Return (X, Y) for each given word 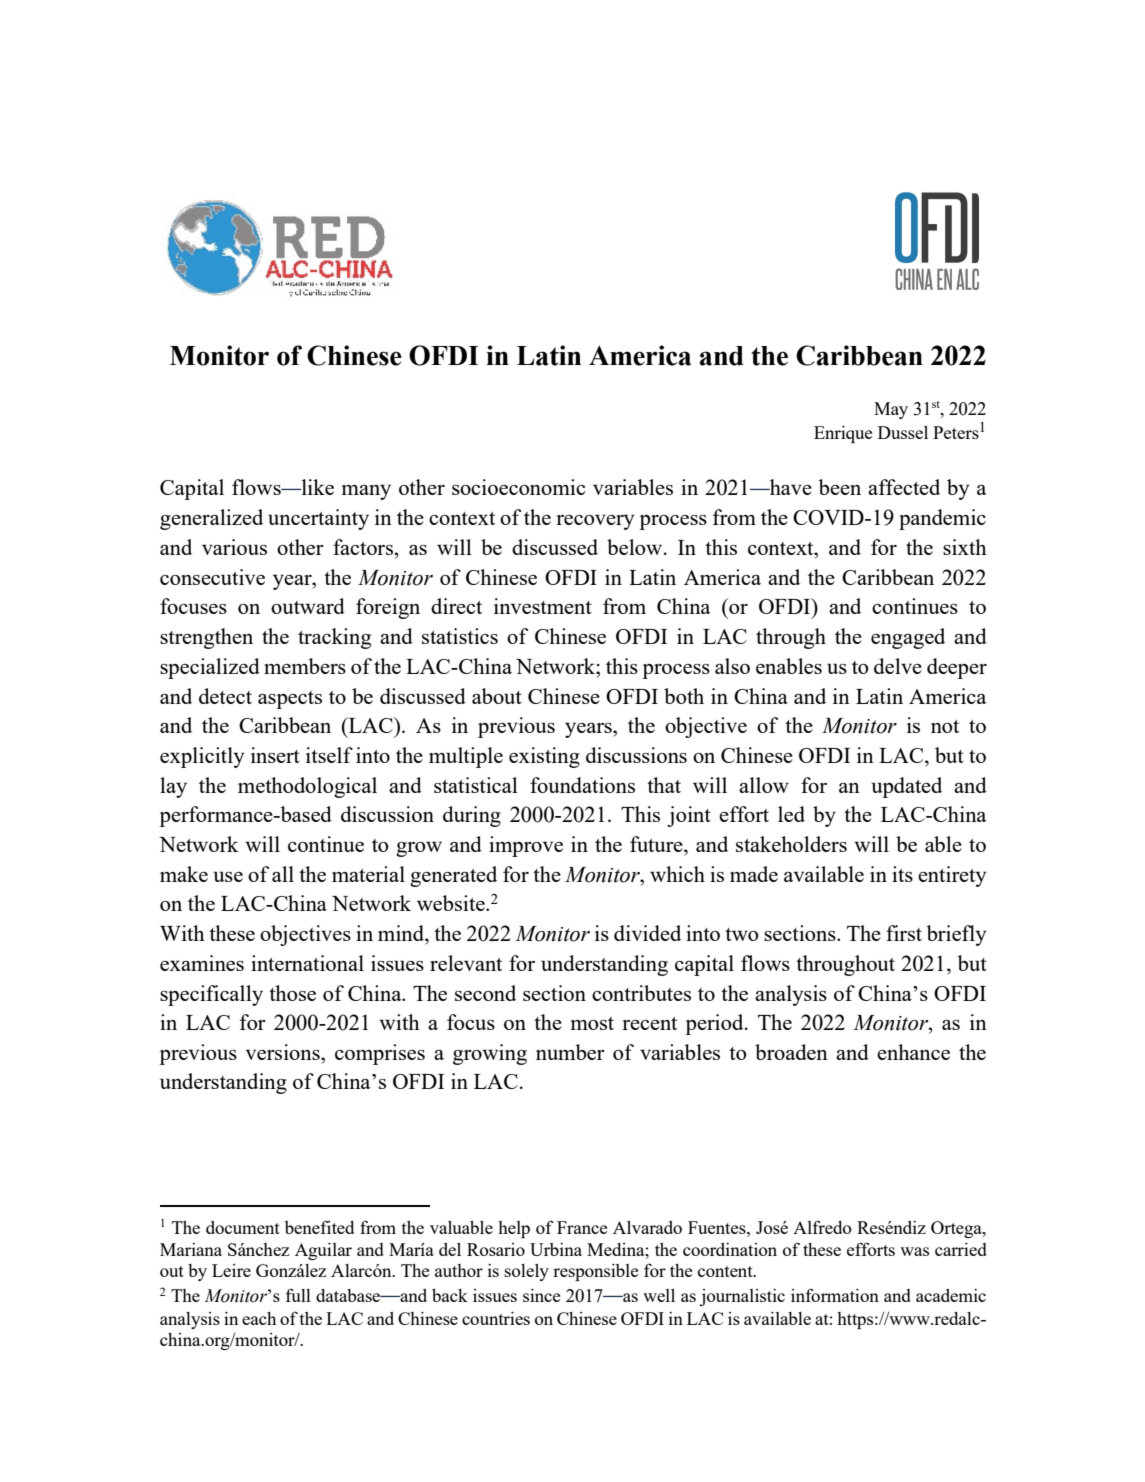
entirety (952, 876)
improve (526, 846)
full (298, 1295)
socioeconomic (518, 487)
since (541, 1295)
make (184, 874)
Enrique (843, 434)
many (366, 492)
